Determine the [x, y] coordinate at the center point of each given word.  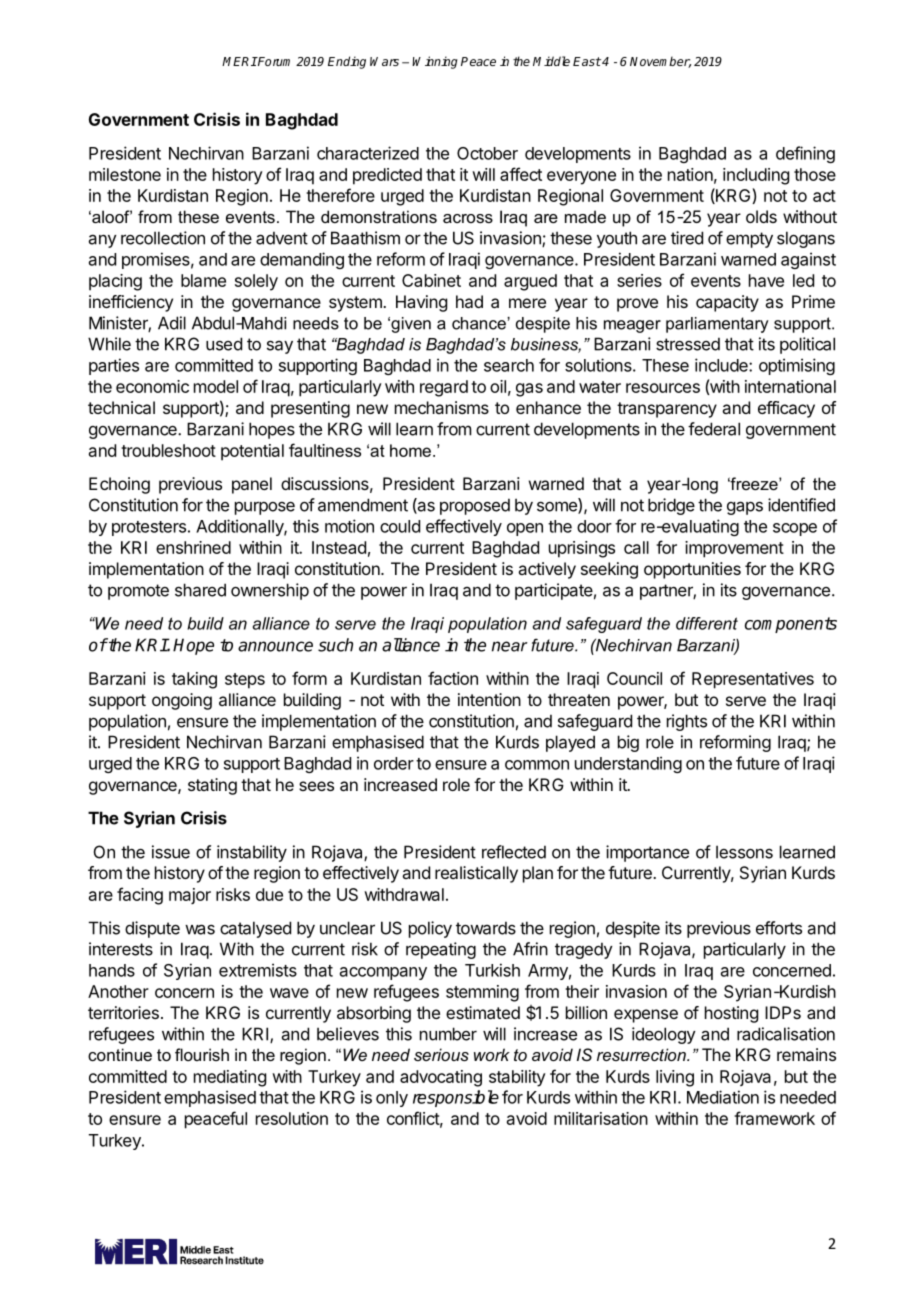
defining [805, 154]
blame [203, 280]
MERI [239, 61]
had [469, 301]
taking [194, 680]
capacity [727, 303]
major [190, 896]
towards [486, 928]
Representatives [753, 680]
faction [453, 678]
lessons [744, 852]
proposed [475, 506]
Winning [435, 62]
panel [252, 485]
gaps [745, 508]
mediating [230, 1078]
